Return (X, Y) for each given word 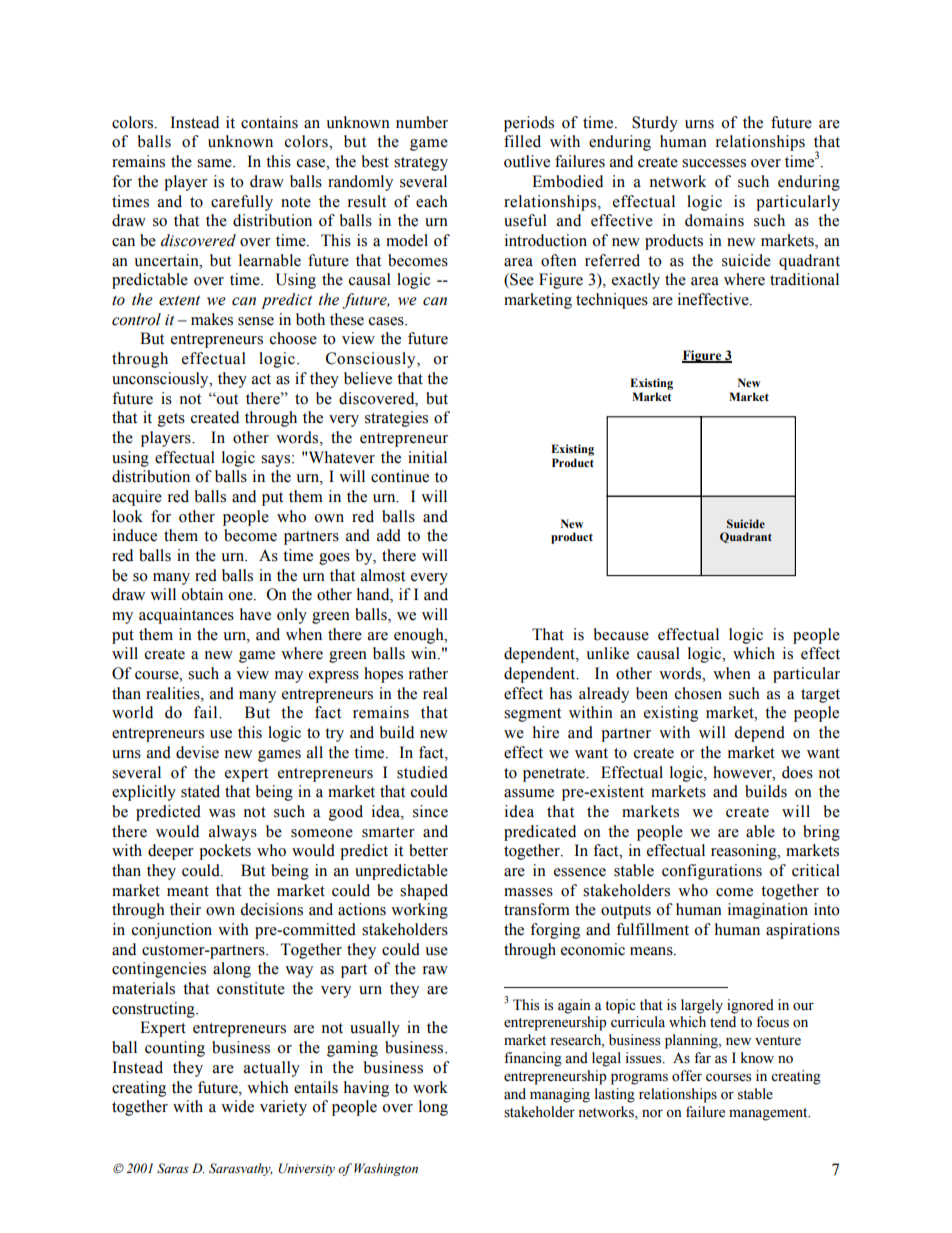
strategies (396, 419)
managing (560, 1095)
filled (522, 141)
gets (171, 420)
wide (237, 1106)
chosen (698, 693)
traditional (804, 279)
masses (528, 892)
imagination (768, 911)
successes (714, 163)
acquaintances (186, 616)
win (425, 653)
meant (188, 891)
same (215, 163)
